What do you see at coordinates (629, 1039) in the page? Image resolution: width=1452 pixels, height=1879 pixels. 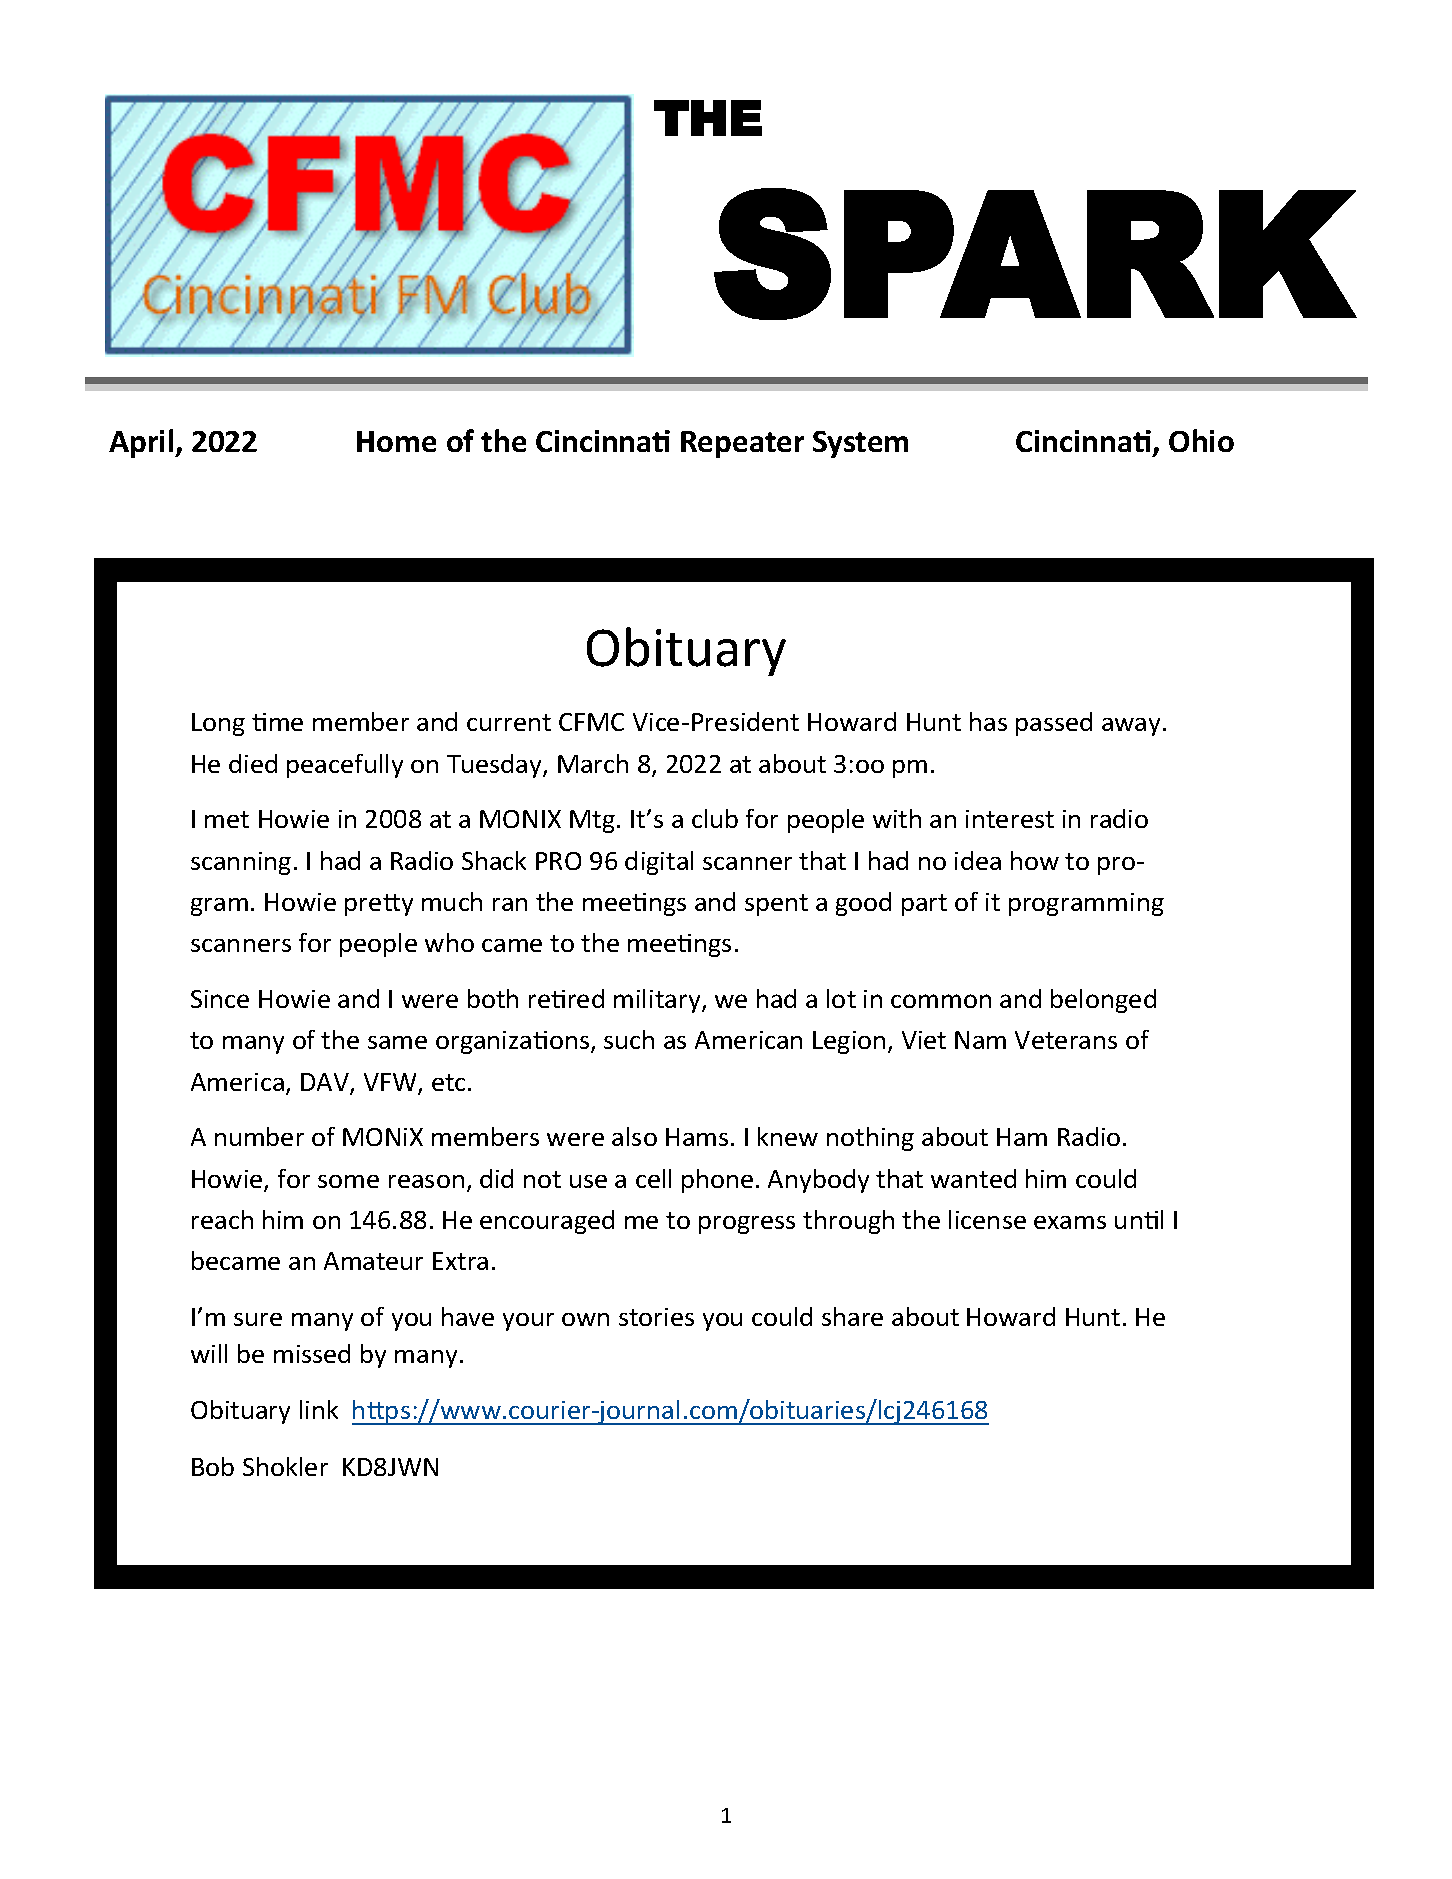 I see `such` at bounding box center [629, 1039].
